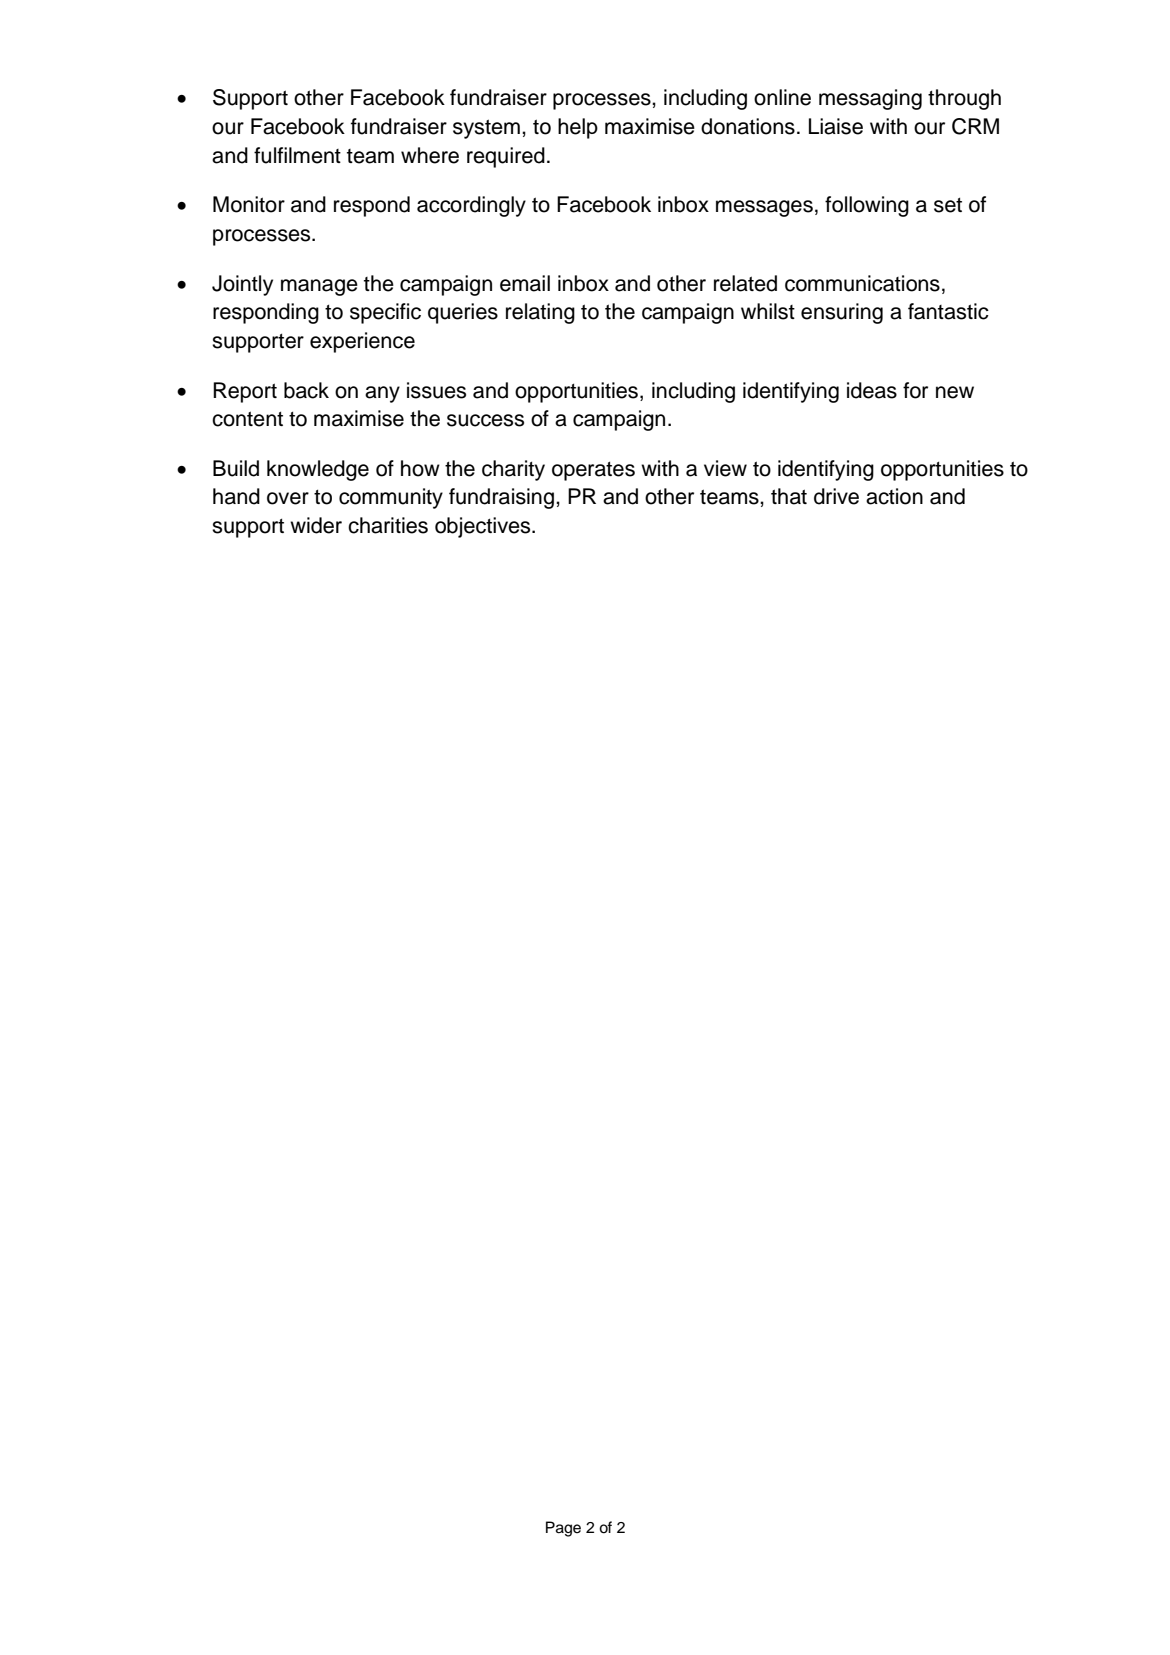 The height and width of the screenshot is (1655, 1170). What do you see at coordinates (501, 498) in the screenshot?
I see `fundraising` at bounding box center [501, 498].
